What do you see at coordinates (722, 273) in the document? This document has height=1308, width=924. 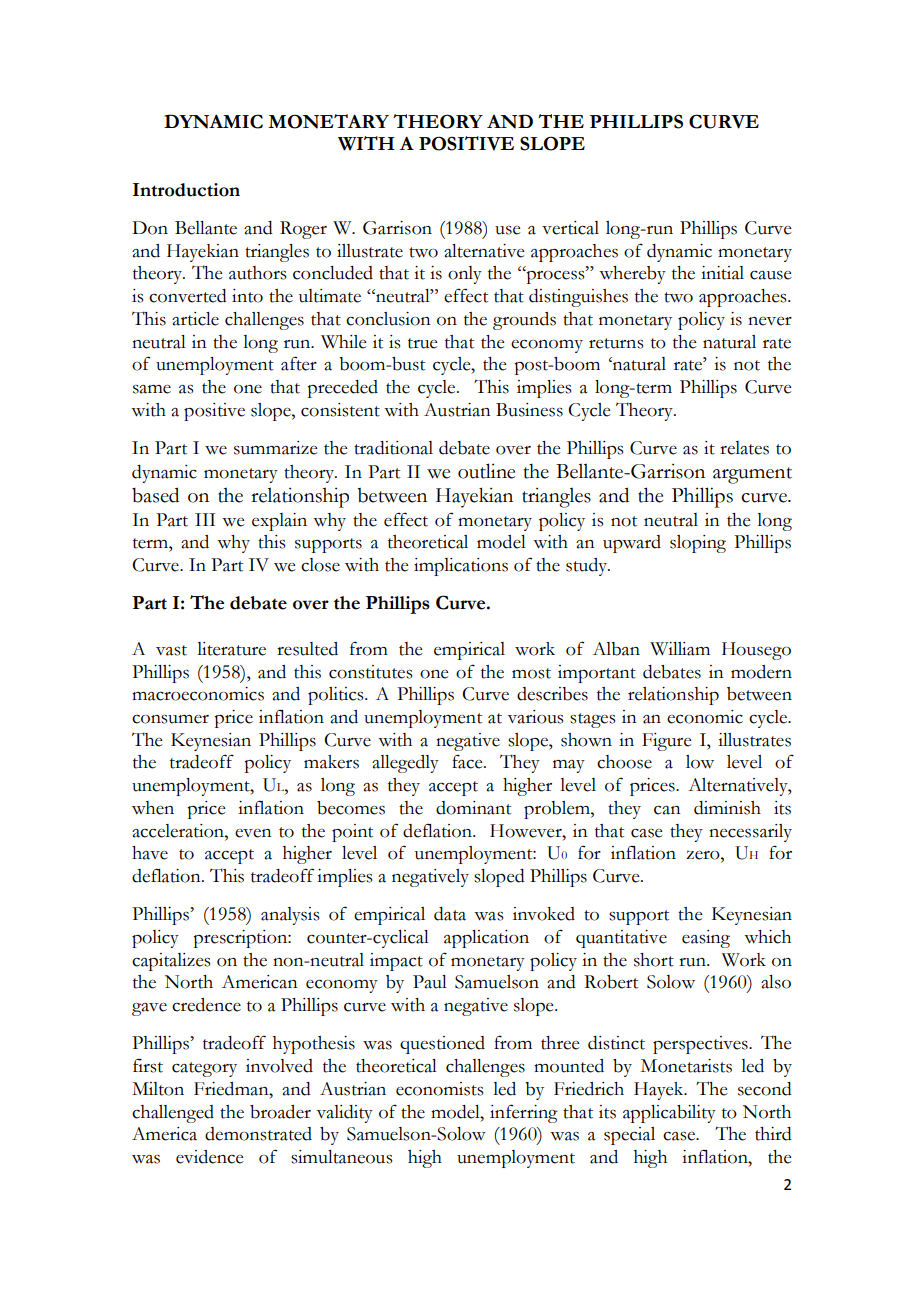 I see `initial` at bounding box center [722, 273].
